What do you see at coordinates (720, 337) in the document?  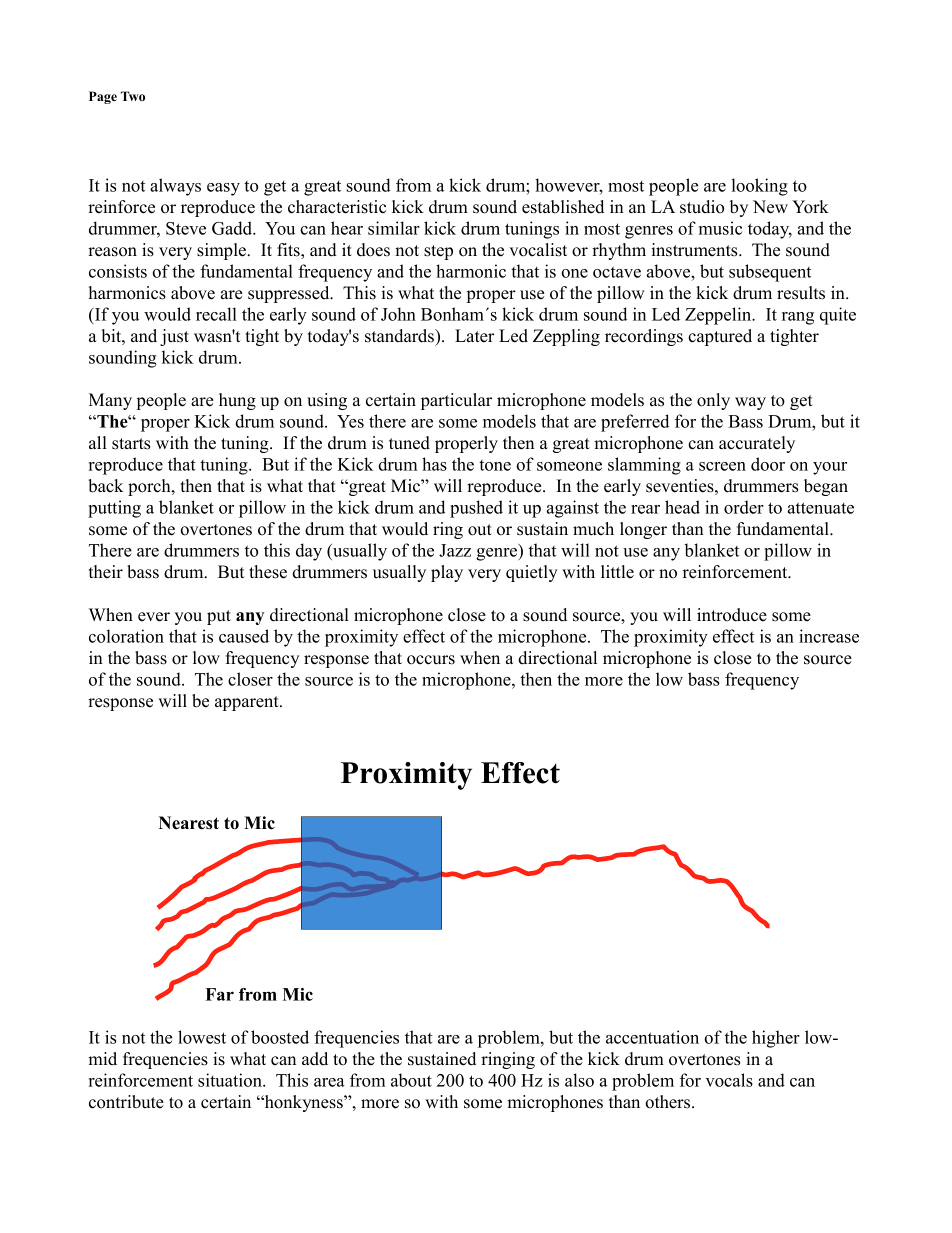 I see `captured` at bounding box center [720, 337].
